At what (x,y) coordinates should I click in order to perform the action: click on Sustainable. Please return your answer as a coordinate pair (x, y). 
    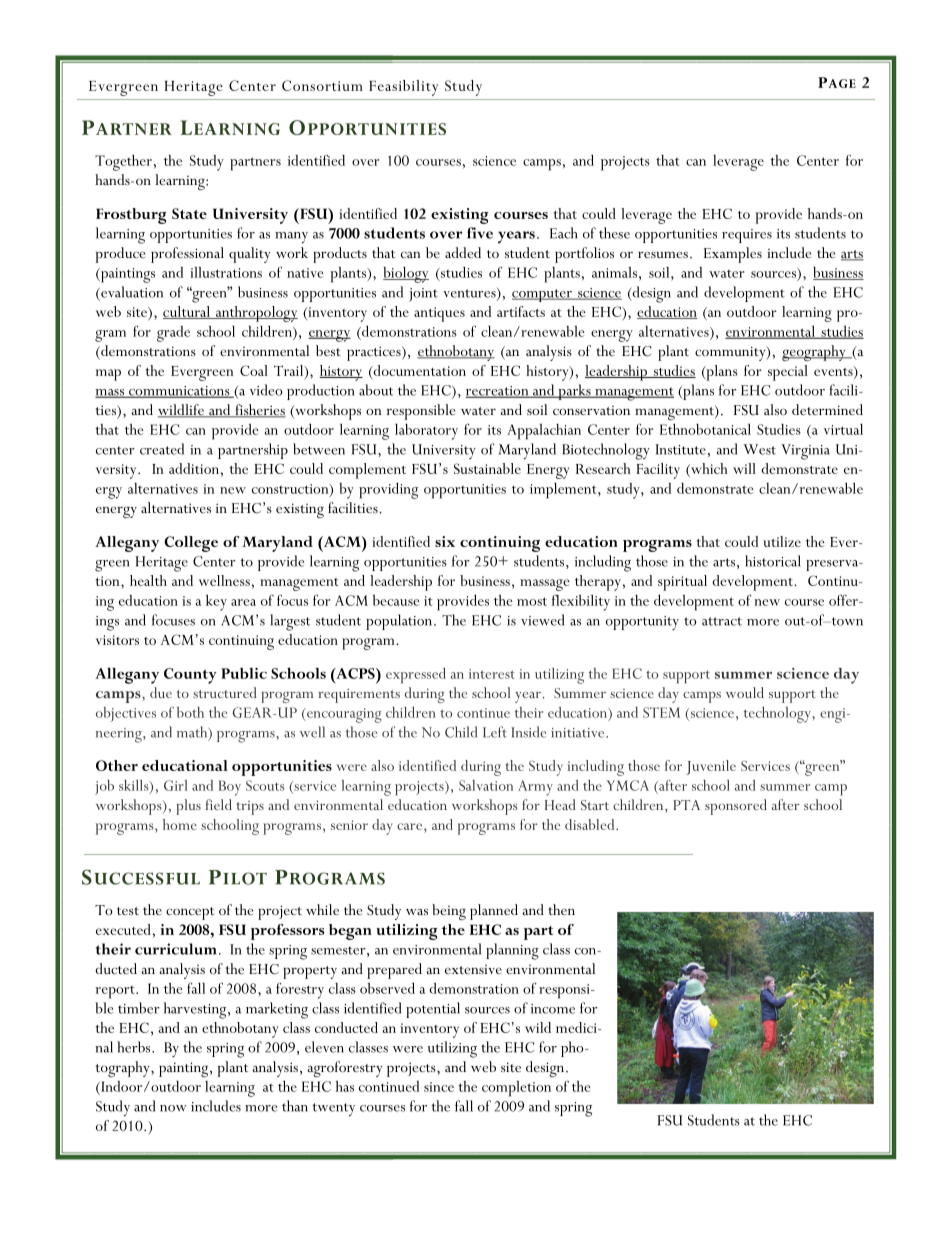
    Looking at the image, I should click on (487, 468).
